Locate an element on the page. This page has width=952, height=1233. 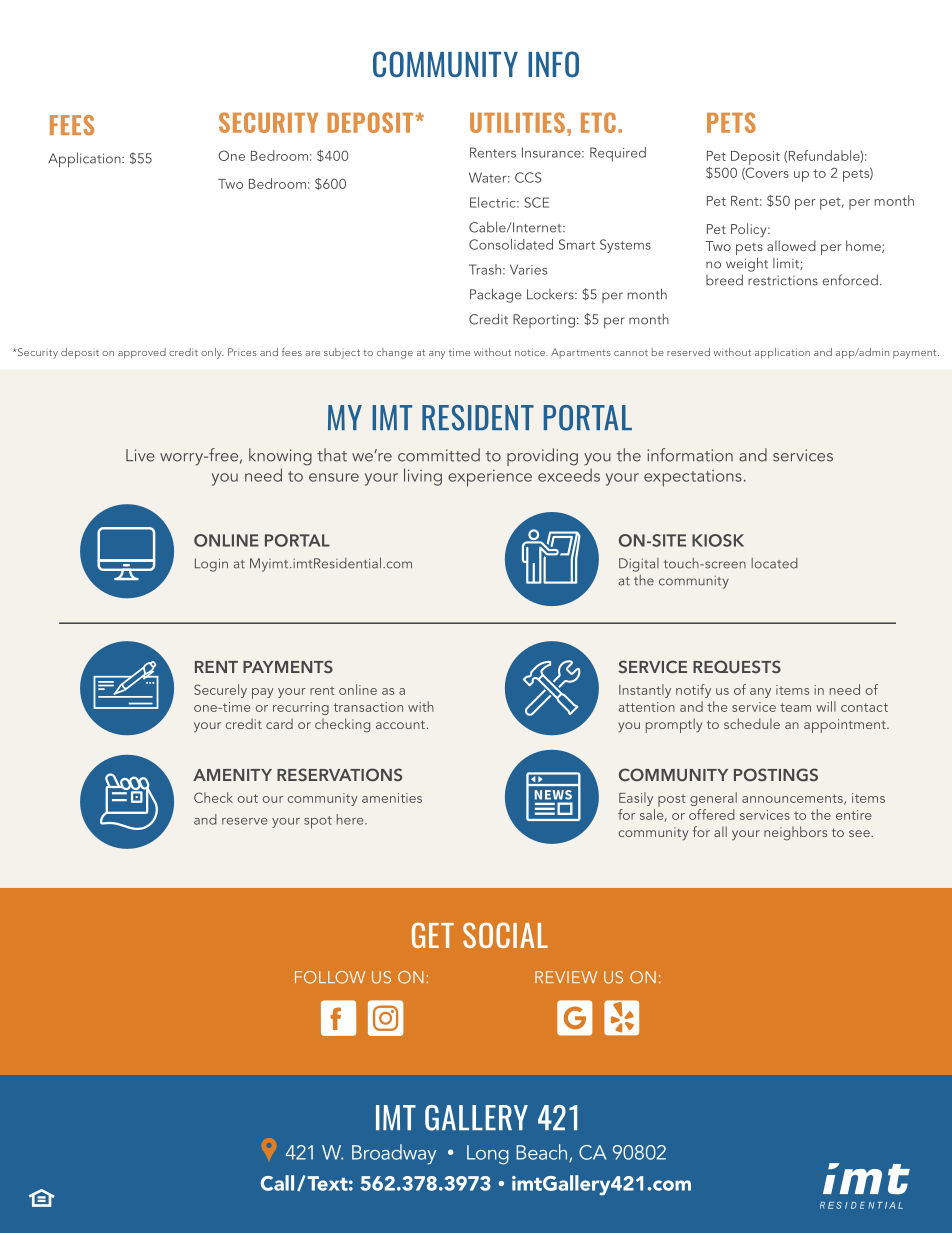
REQUESTS is located at coordinates (737, 667).
